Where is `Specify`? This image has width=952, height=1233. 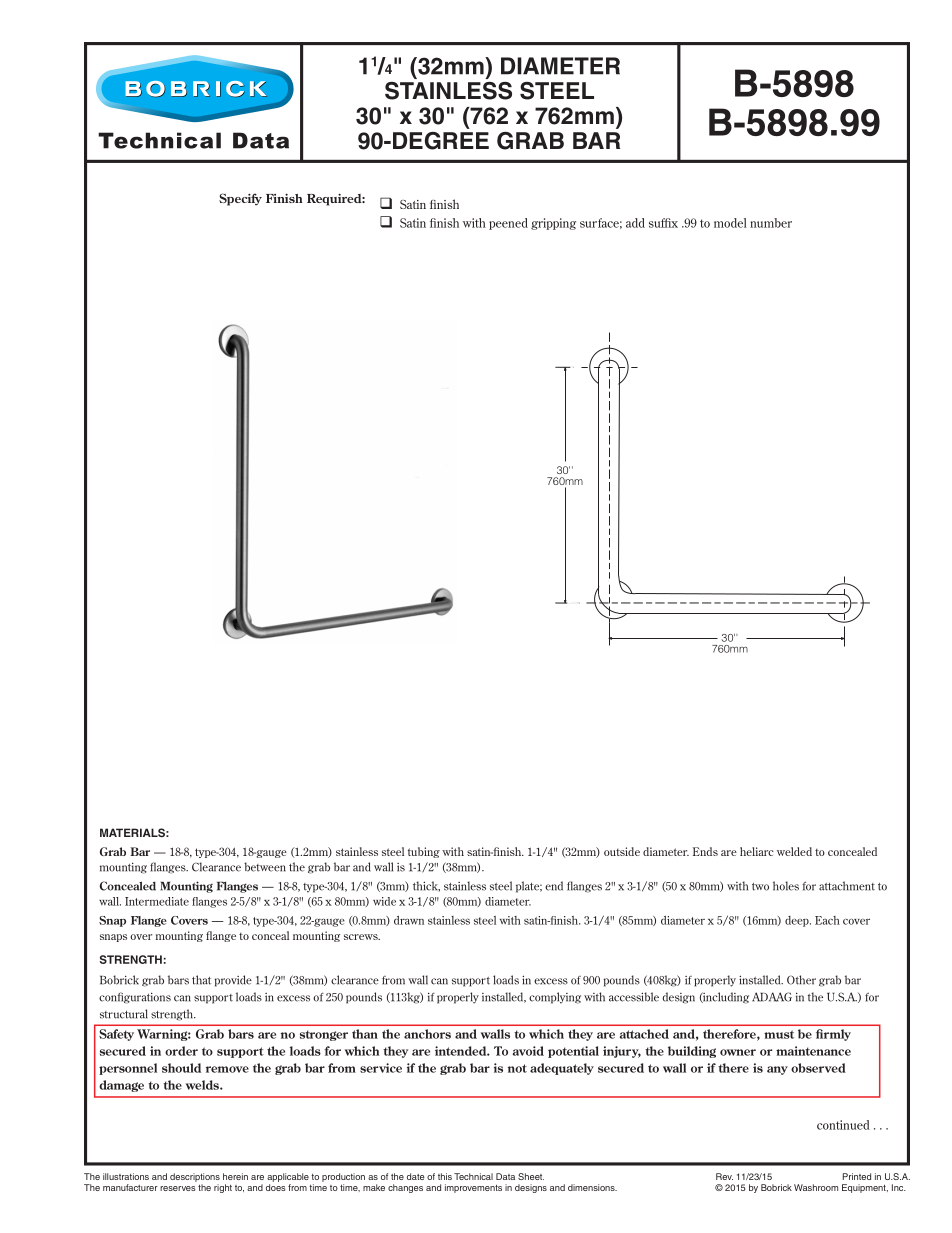 Specify is located at coordinates (240, 199).
